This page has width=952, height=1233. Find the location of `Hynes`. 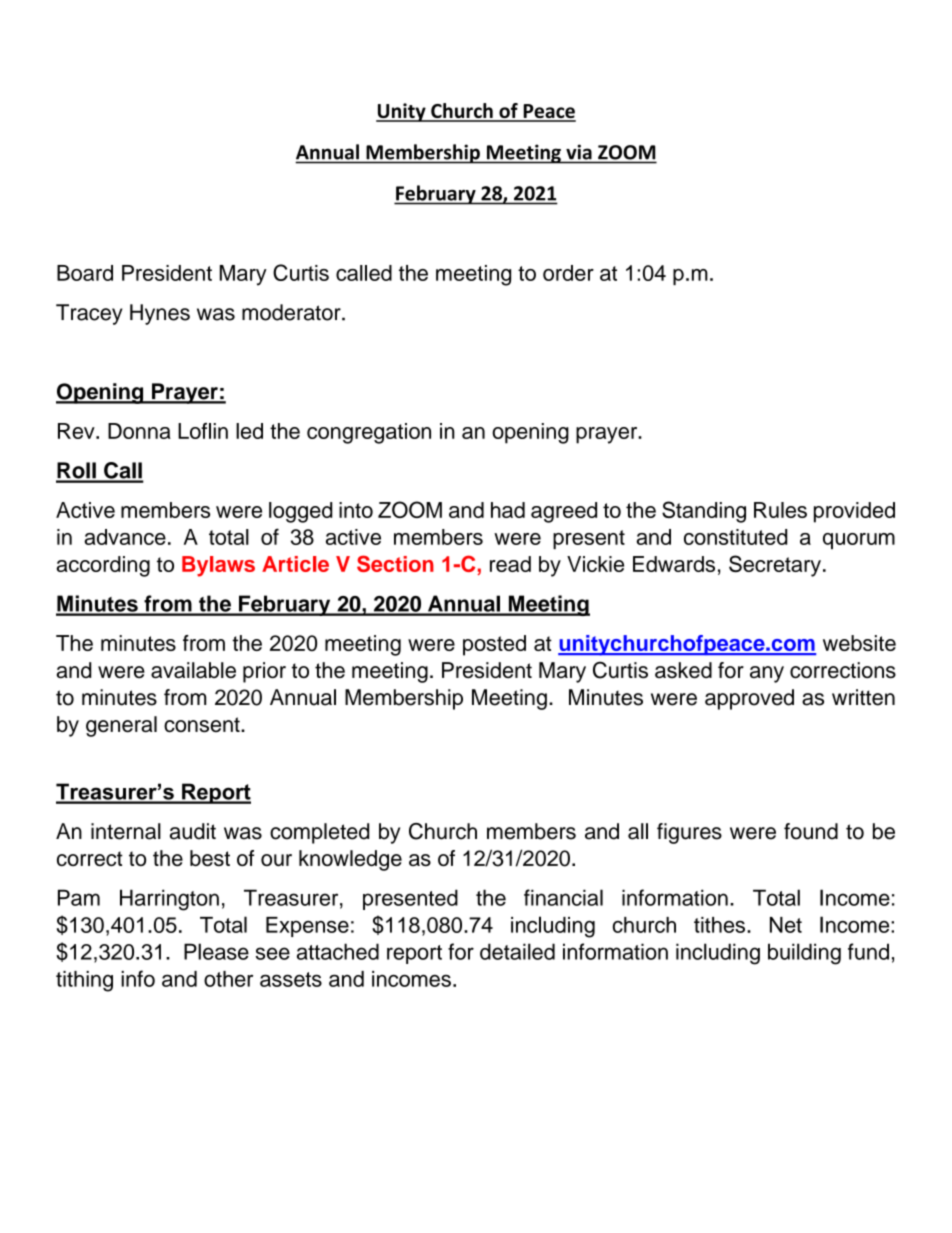

Hynes is located at coordinates (160, 314).
